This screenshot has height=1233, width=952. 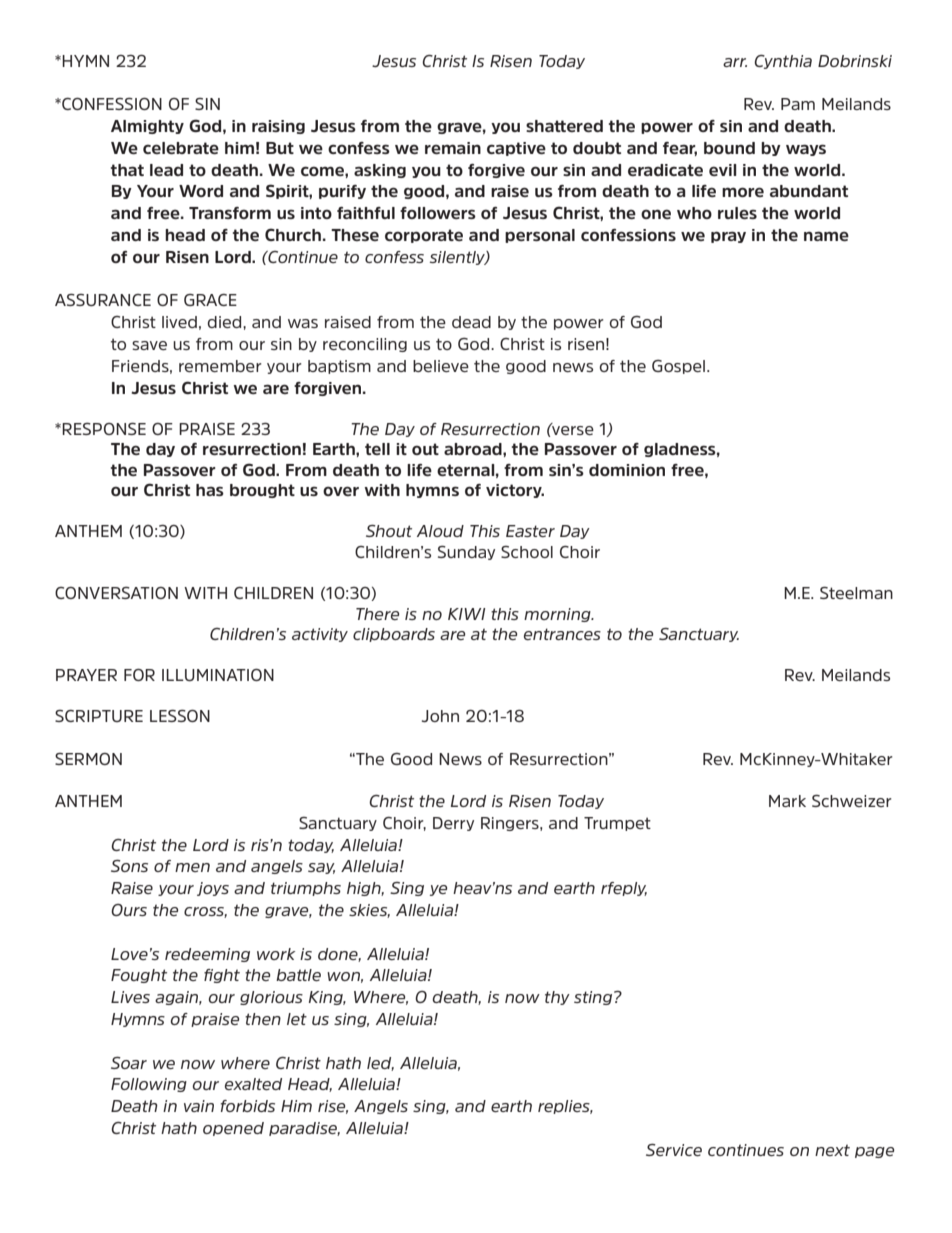 What do you see at coordinates (180, 716) in the screenshot?
I see `LESSON` at bounding box center [180, 716].
